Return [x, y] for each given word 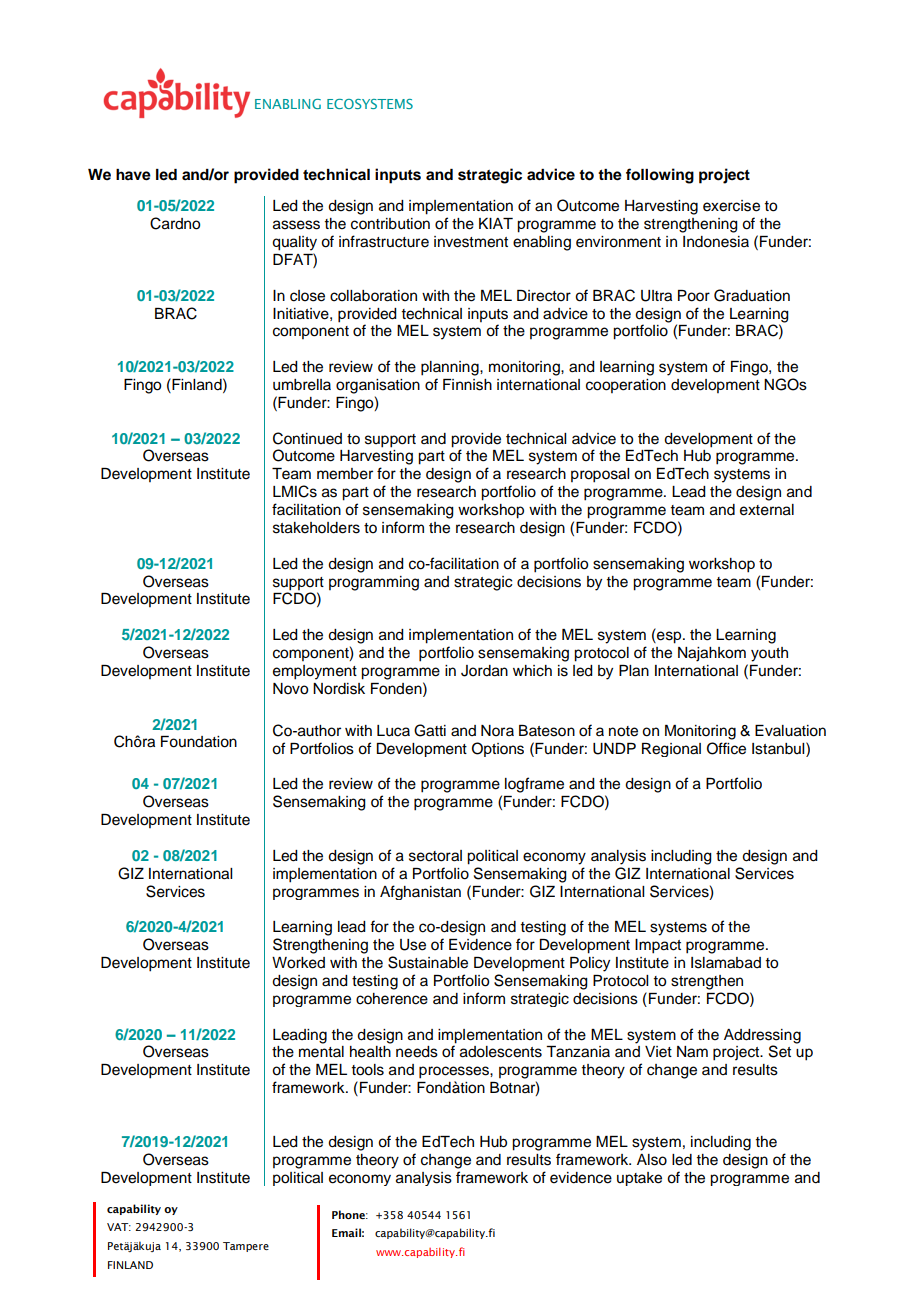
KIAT [496, 223]
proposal [600, 475]
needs [417, 1052]
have [133, 175]
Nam [692, 1052]
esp [669, 636]
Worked [298, 963]
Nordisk [339, 689]
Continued [307, 438]
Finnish [467, 385]
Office [726, 748]
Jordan [484, 671]
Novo [290, 689]
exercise [731, 206]
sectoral [435, 856]
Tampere [246, 1247]
